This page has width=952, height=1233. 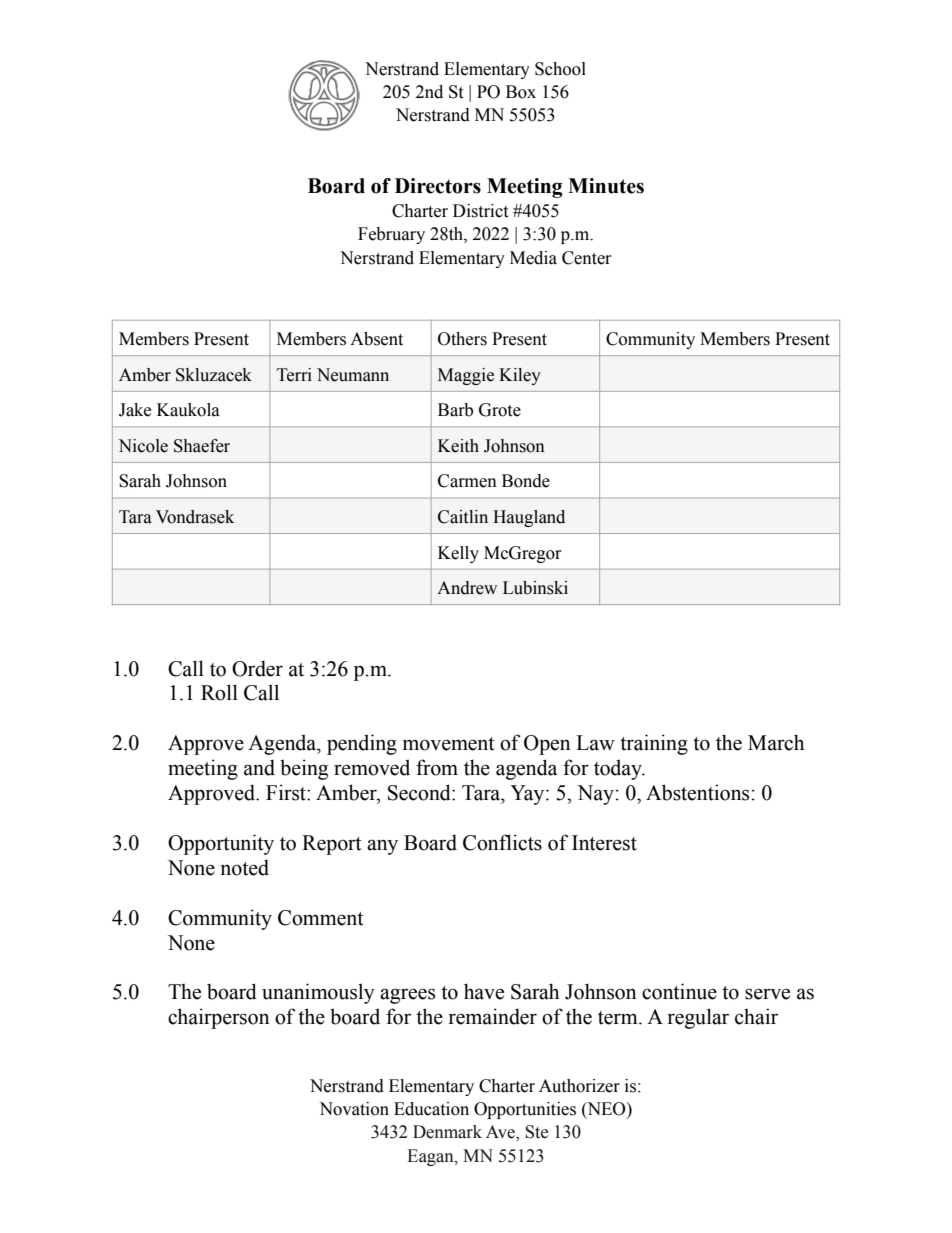 I want to click on Denmark, so click(x=447, y=1132).
